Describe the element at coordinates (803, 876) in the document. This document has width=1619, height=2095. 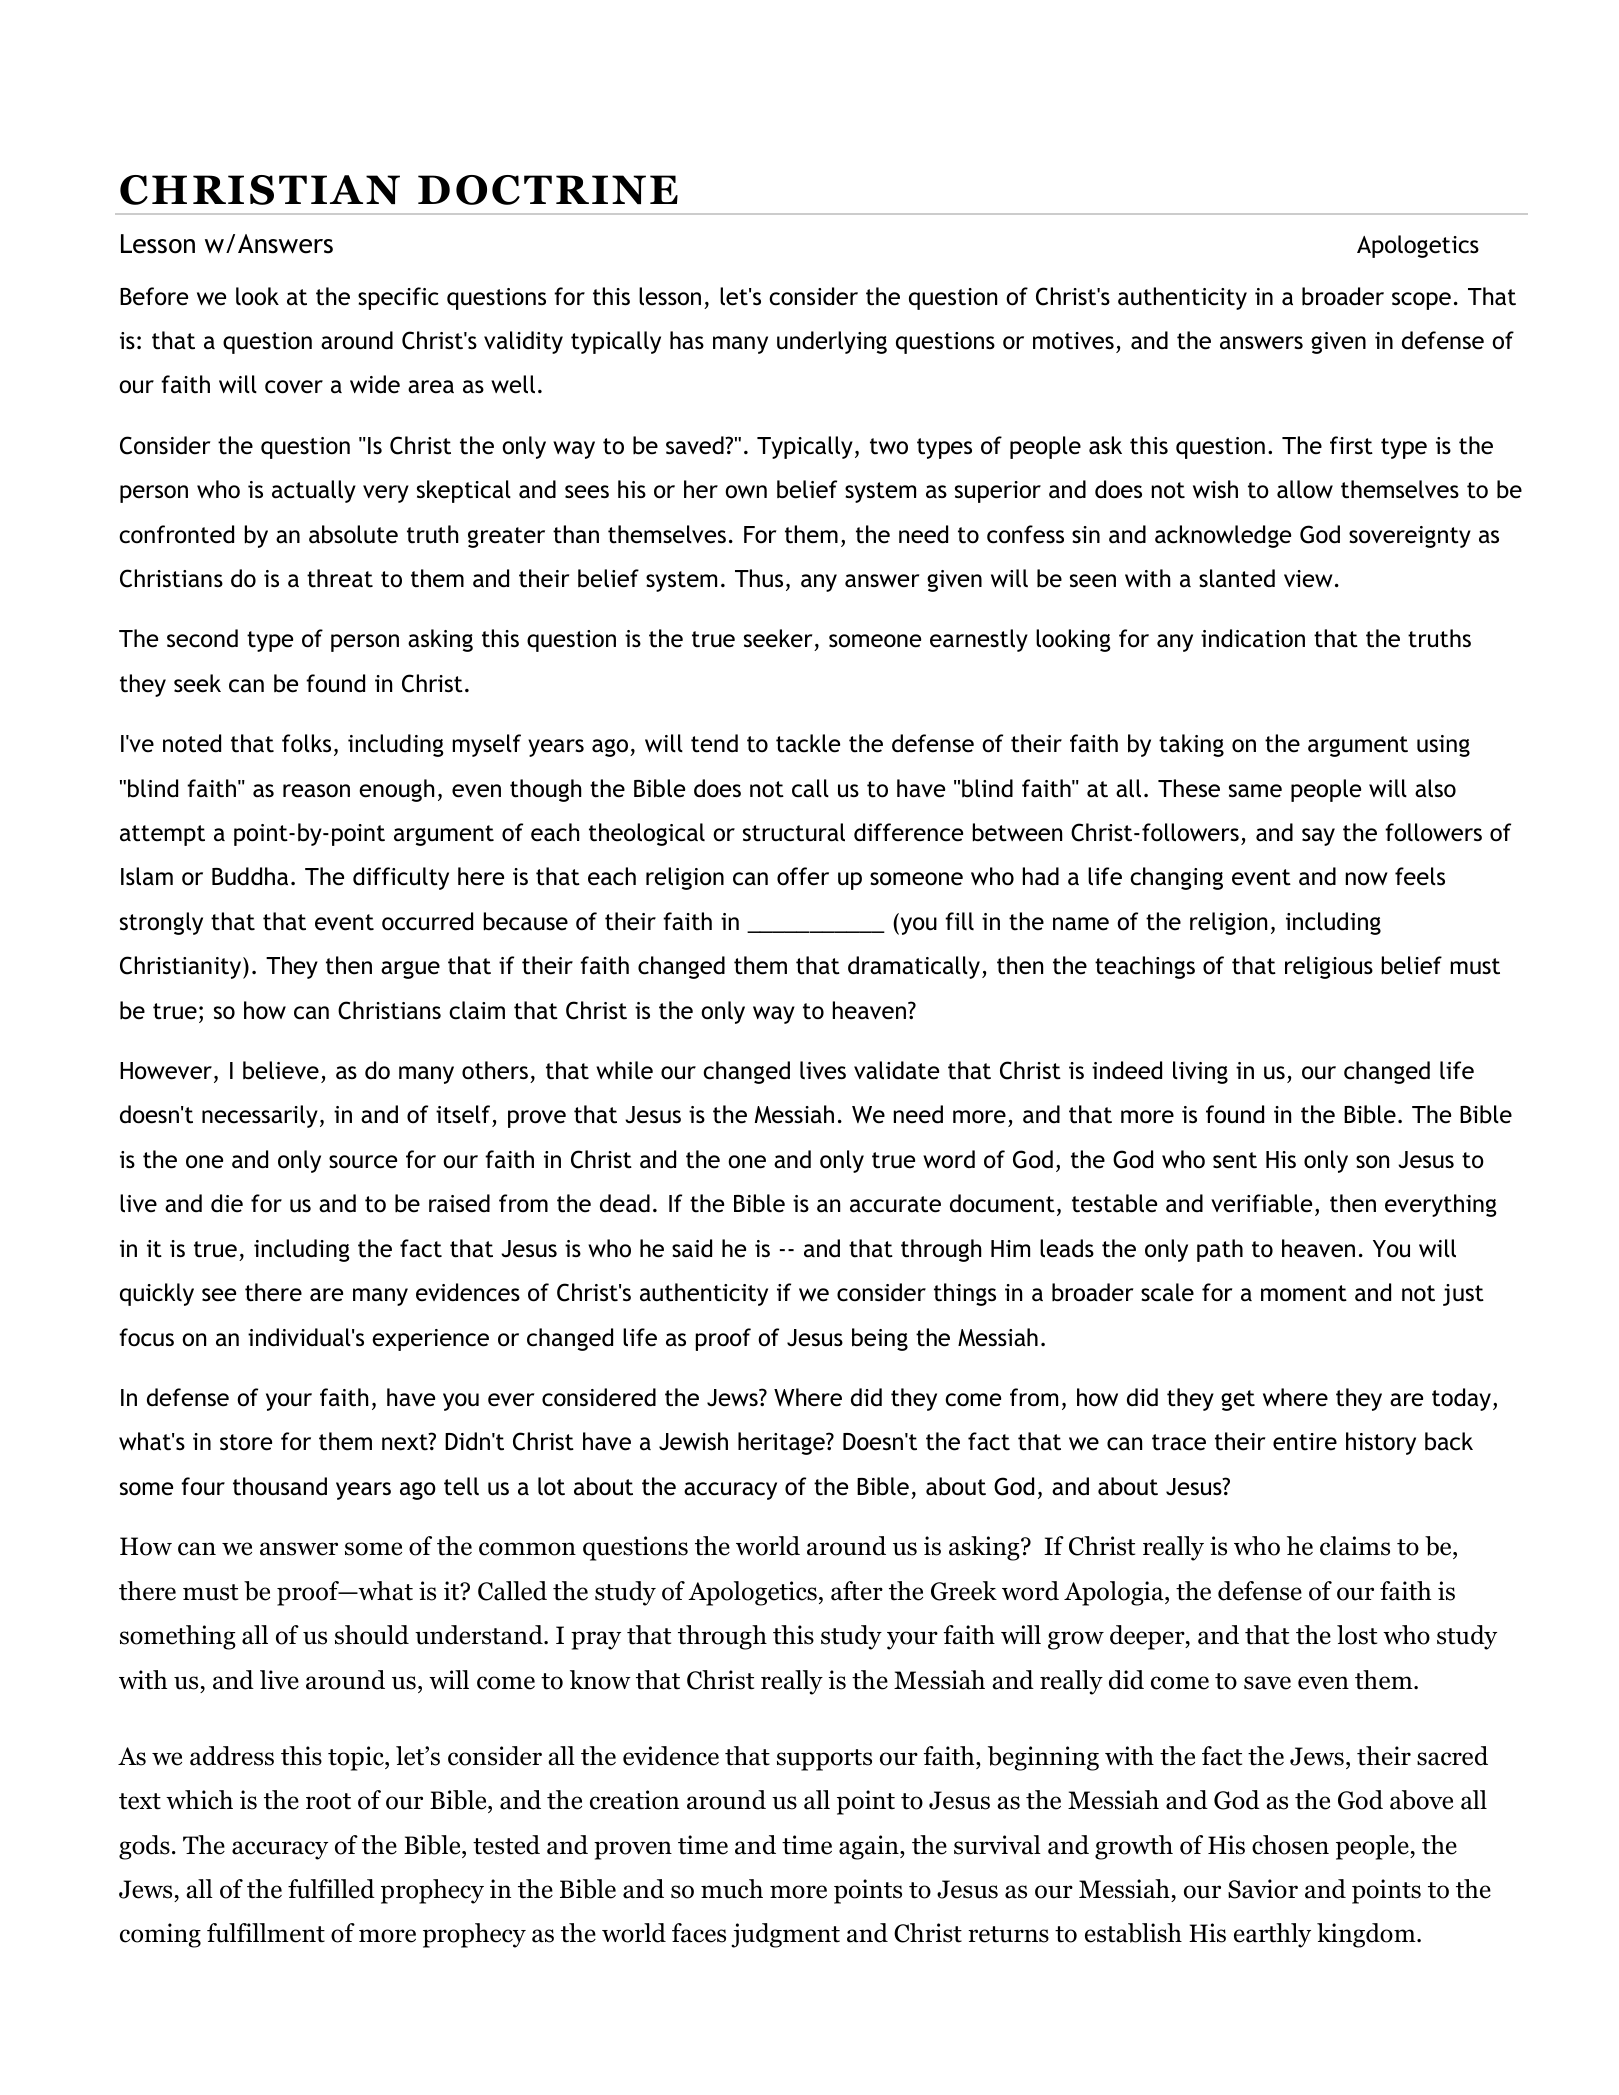
I see `offer` at that location.
